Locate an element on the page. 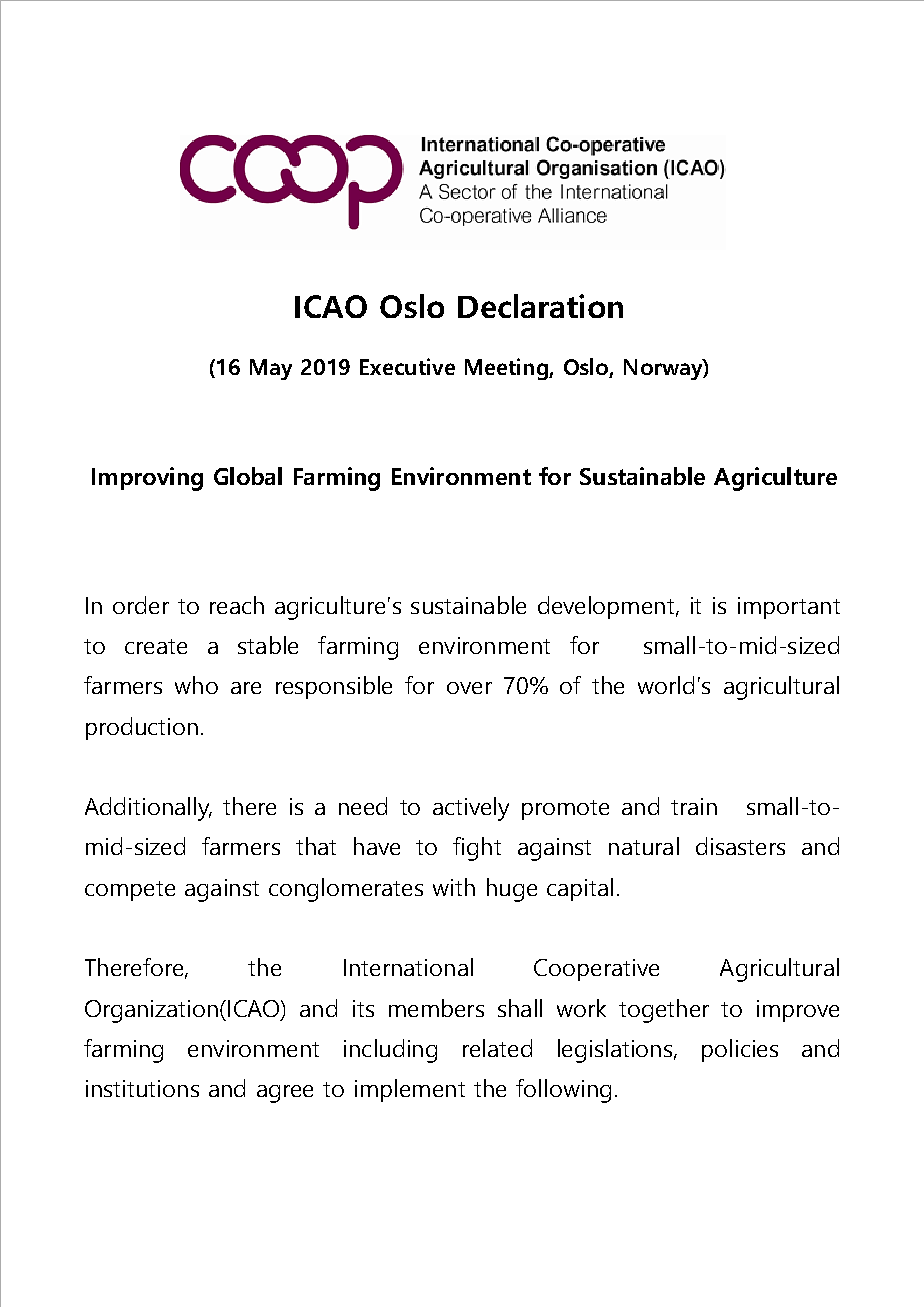 This image has width=924, height=1307. important is located at coordinates (789, 608).
